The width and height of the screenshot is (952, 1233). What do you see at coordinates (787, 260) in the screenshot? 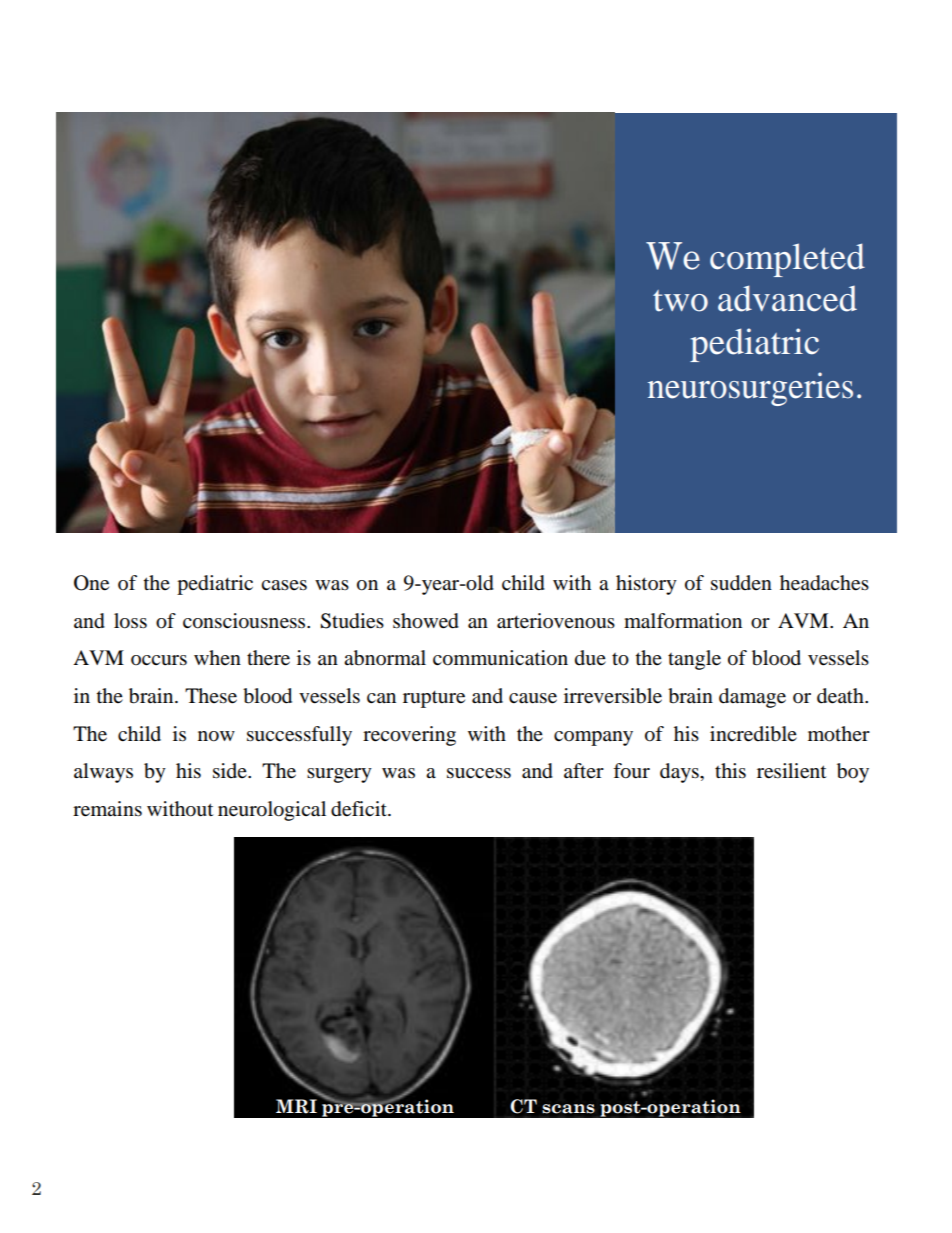
I see `completed` at bounding box center [787, 260].
